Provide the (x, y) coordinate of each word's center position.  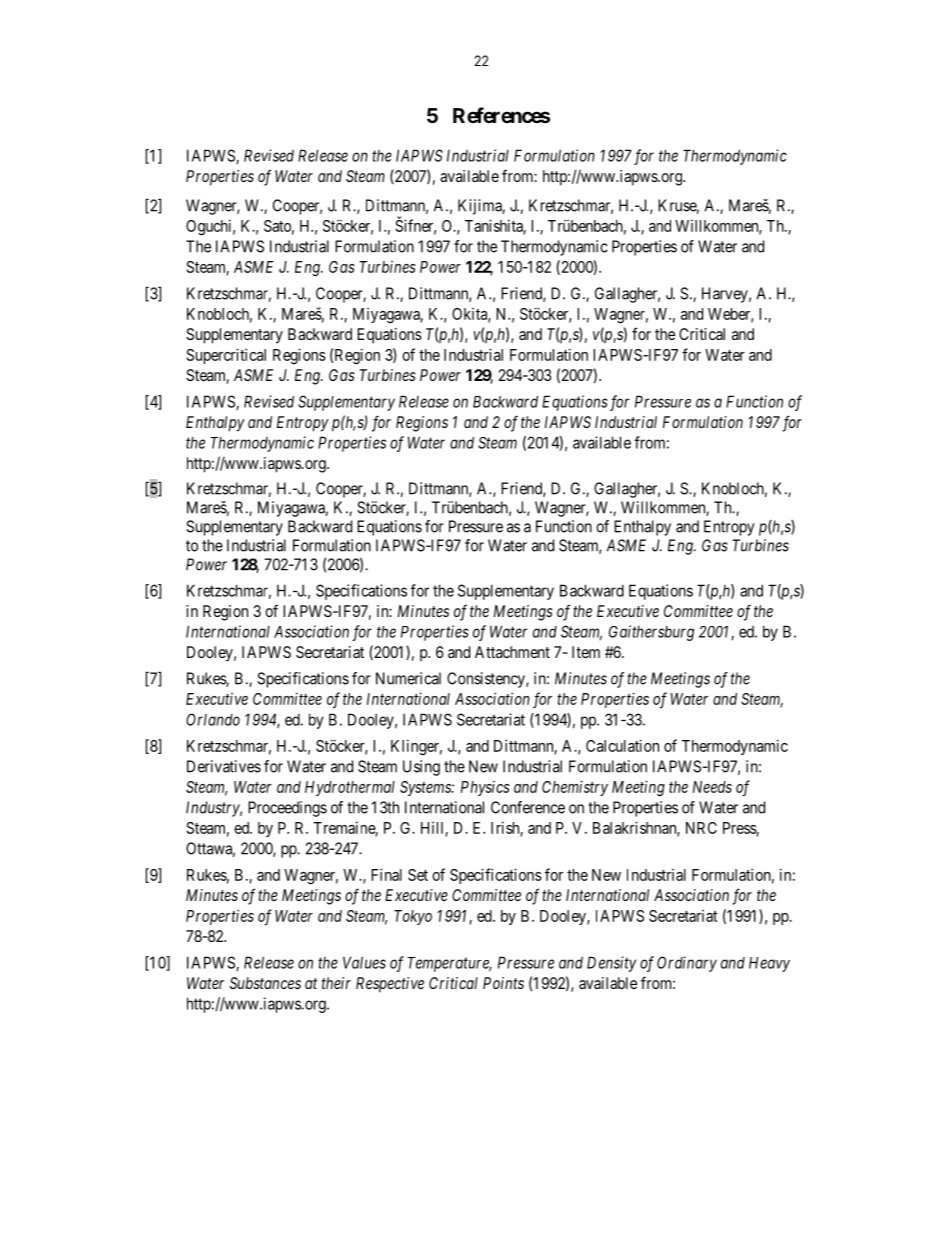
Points (503, 983)
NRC (701, 828)
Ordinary (687, 964)
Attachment (512, 652)
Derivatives (224, 766)
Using (421, 768)
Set (418, 875)
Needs (712, 787)
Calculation (622, 745)
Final (386, 874)
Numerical (408, 678)
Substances (265, 983)
